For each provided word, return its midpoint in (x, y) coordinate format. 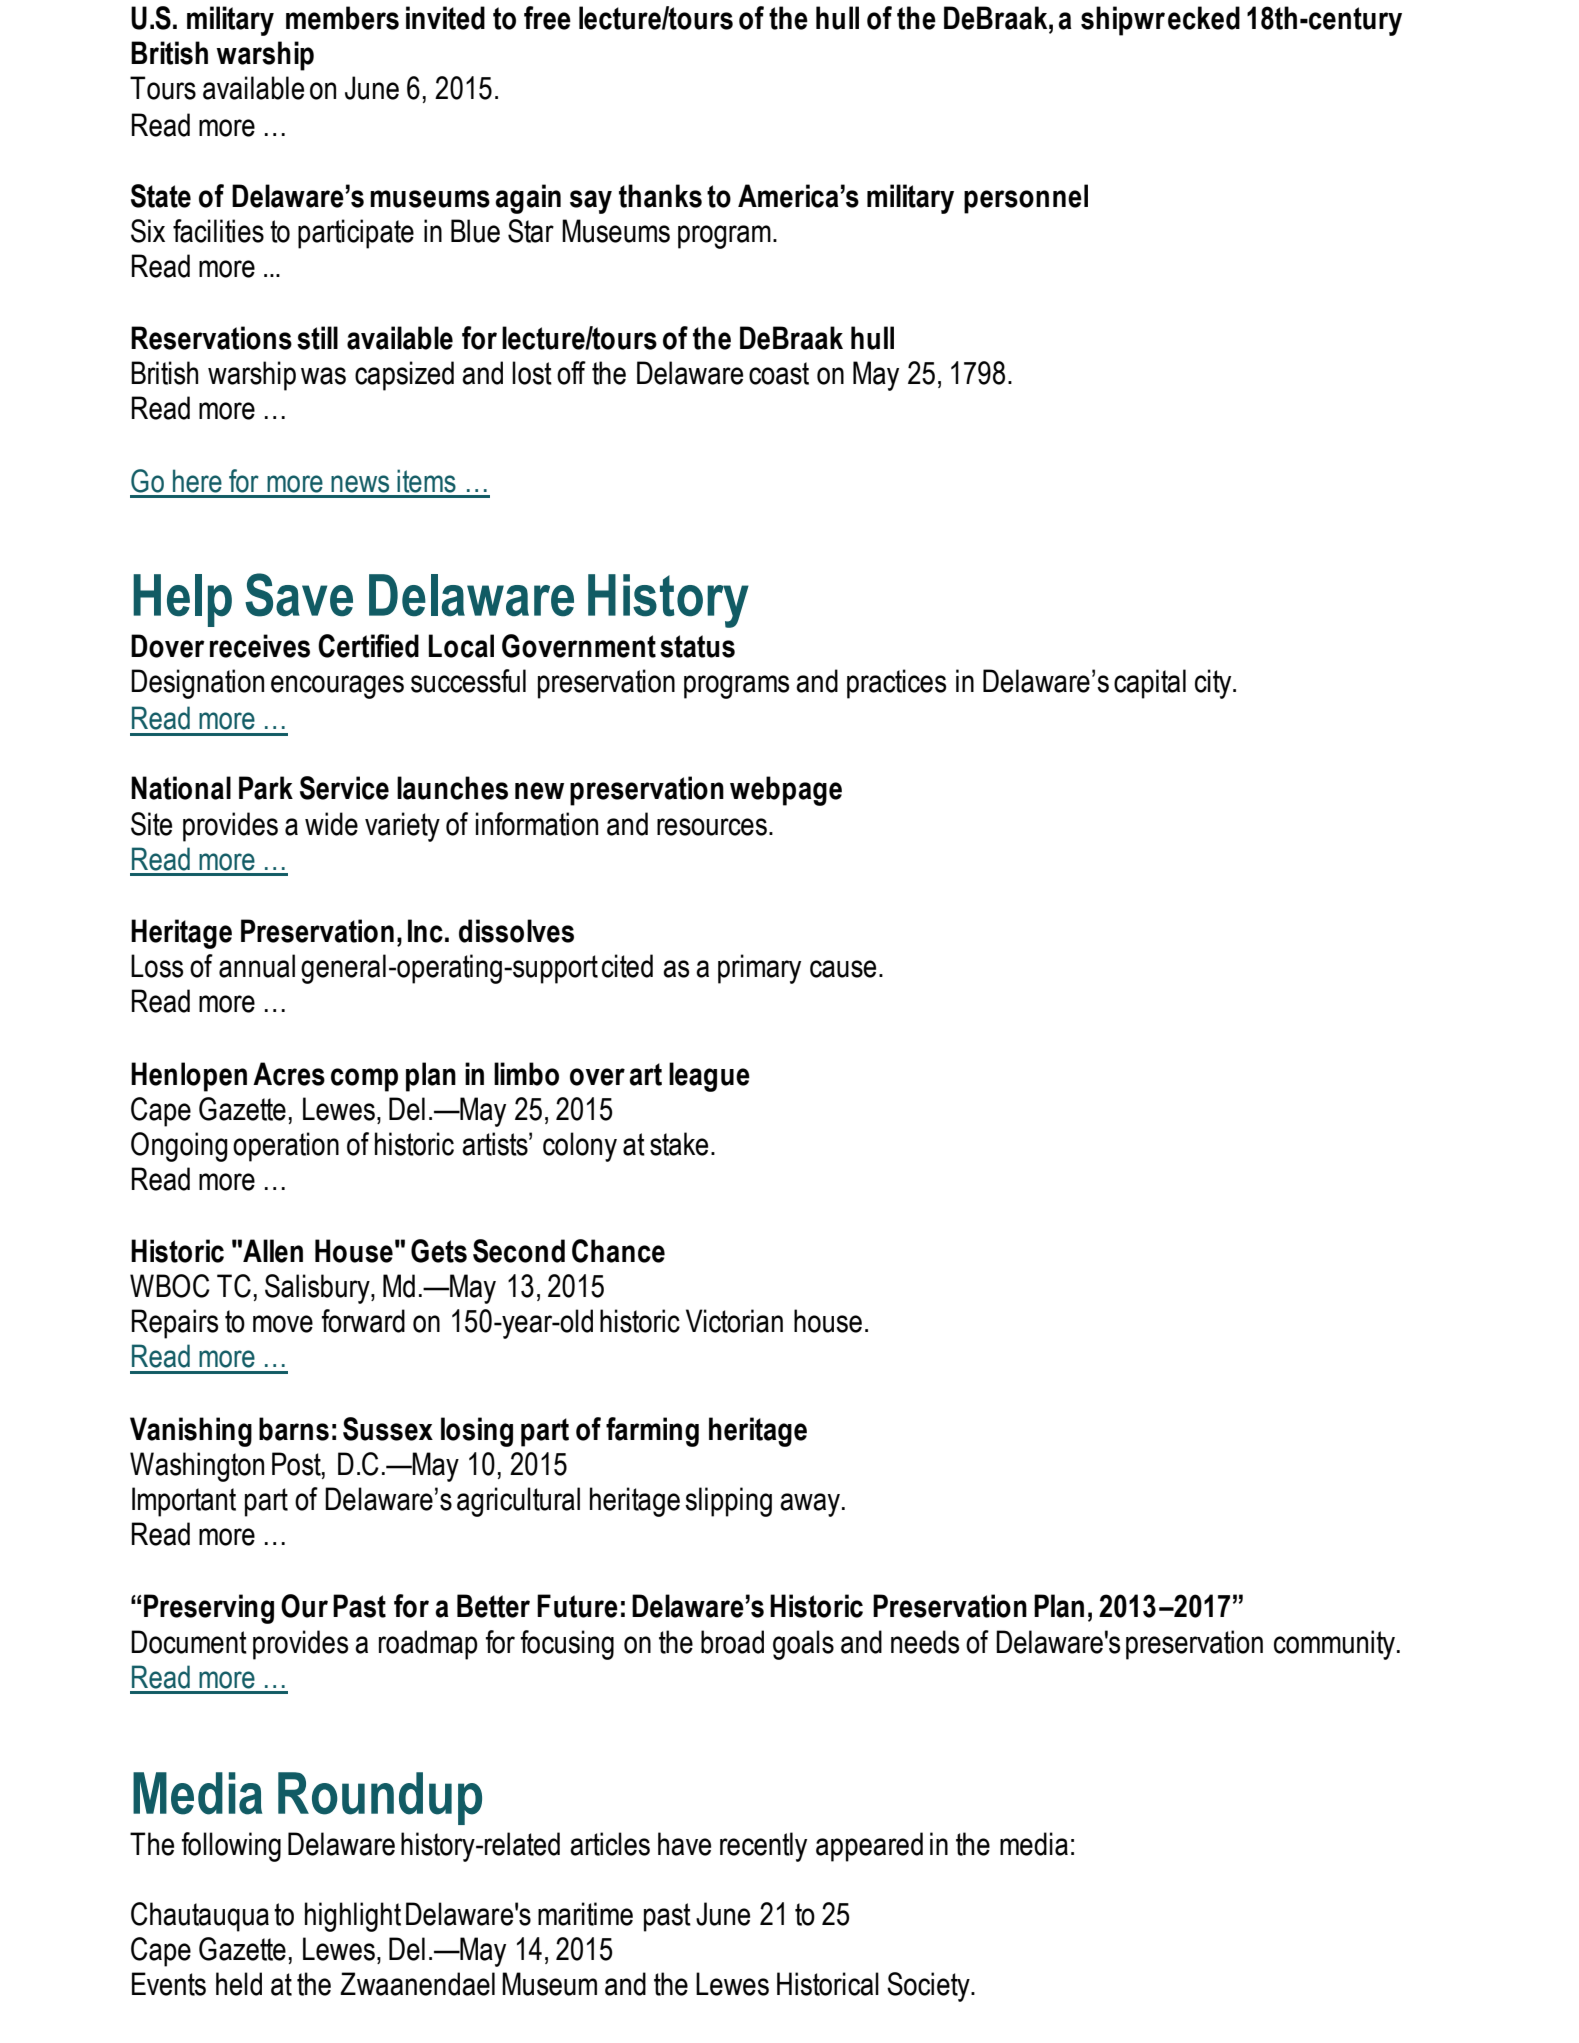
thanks (660, 196)
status (697, 646)
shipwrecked (1160, 21)
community (1336, 1645)
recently (763, 1847)
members (342, 18)
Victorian (734, 1321)
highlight (353, 1917)
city (1214, 684)
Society (929, 1987)
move (283, 1324)
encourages (337, 687)
